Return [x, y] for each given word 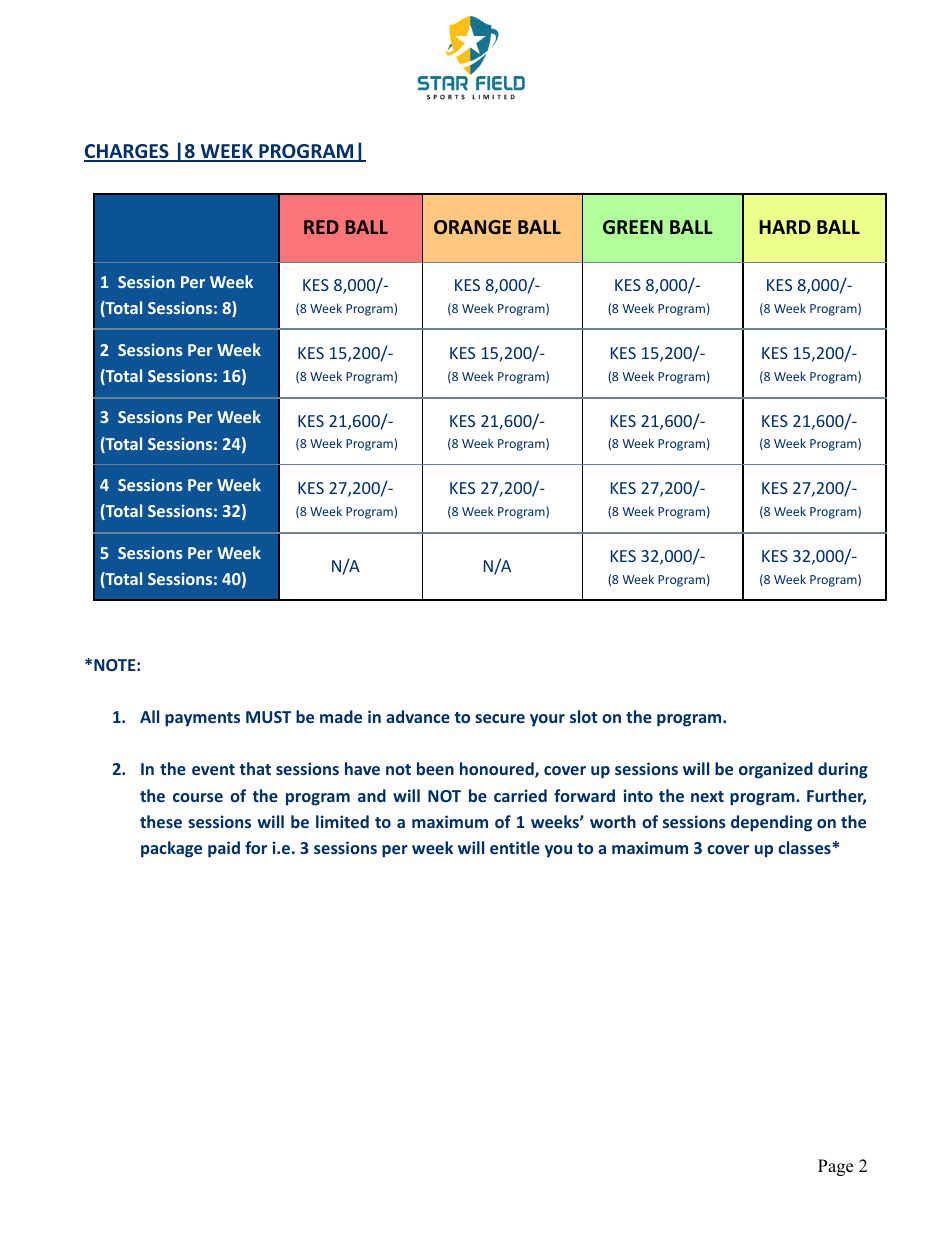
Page [835, 1167]
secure [500, 718]
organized [776, 770]
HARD [785, 227]
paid [224, 849]
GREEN [633, 227]
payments [202, 719]
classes [805, 847]
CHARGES [127, 152]
